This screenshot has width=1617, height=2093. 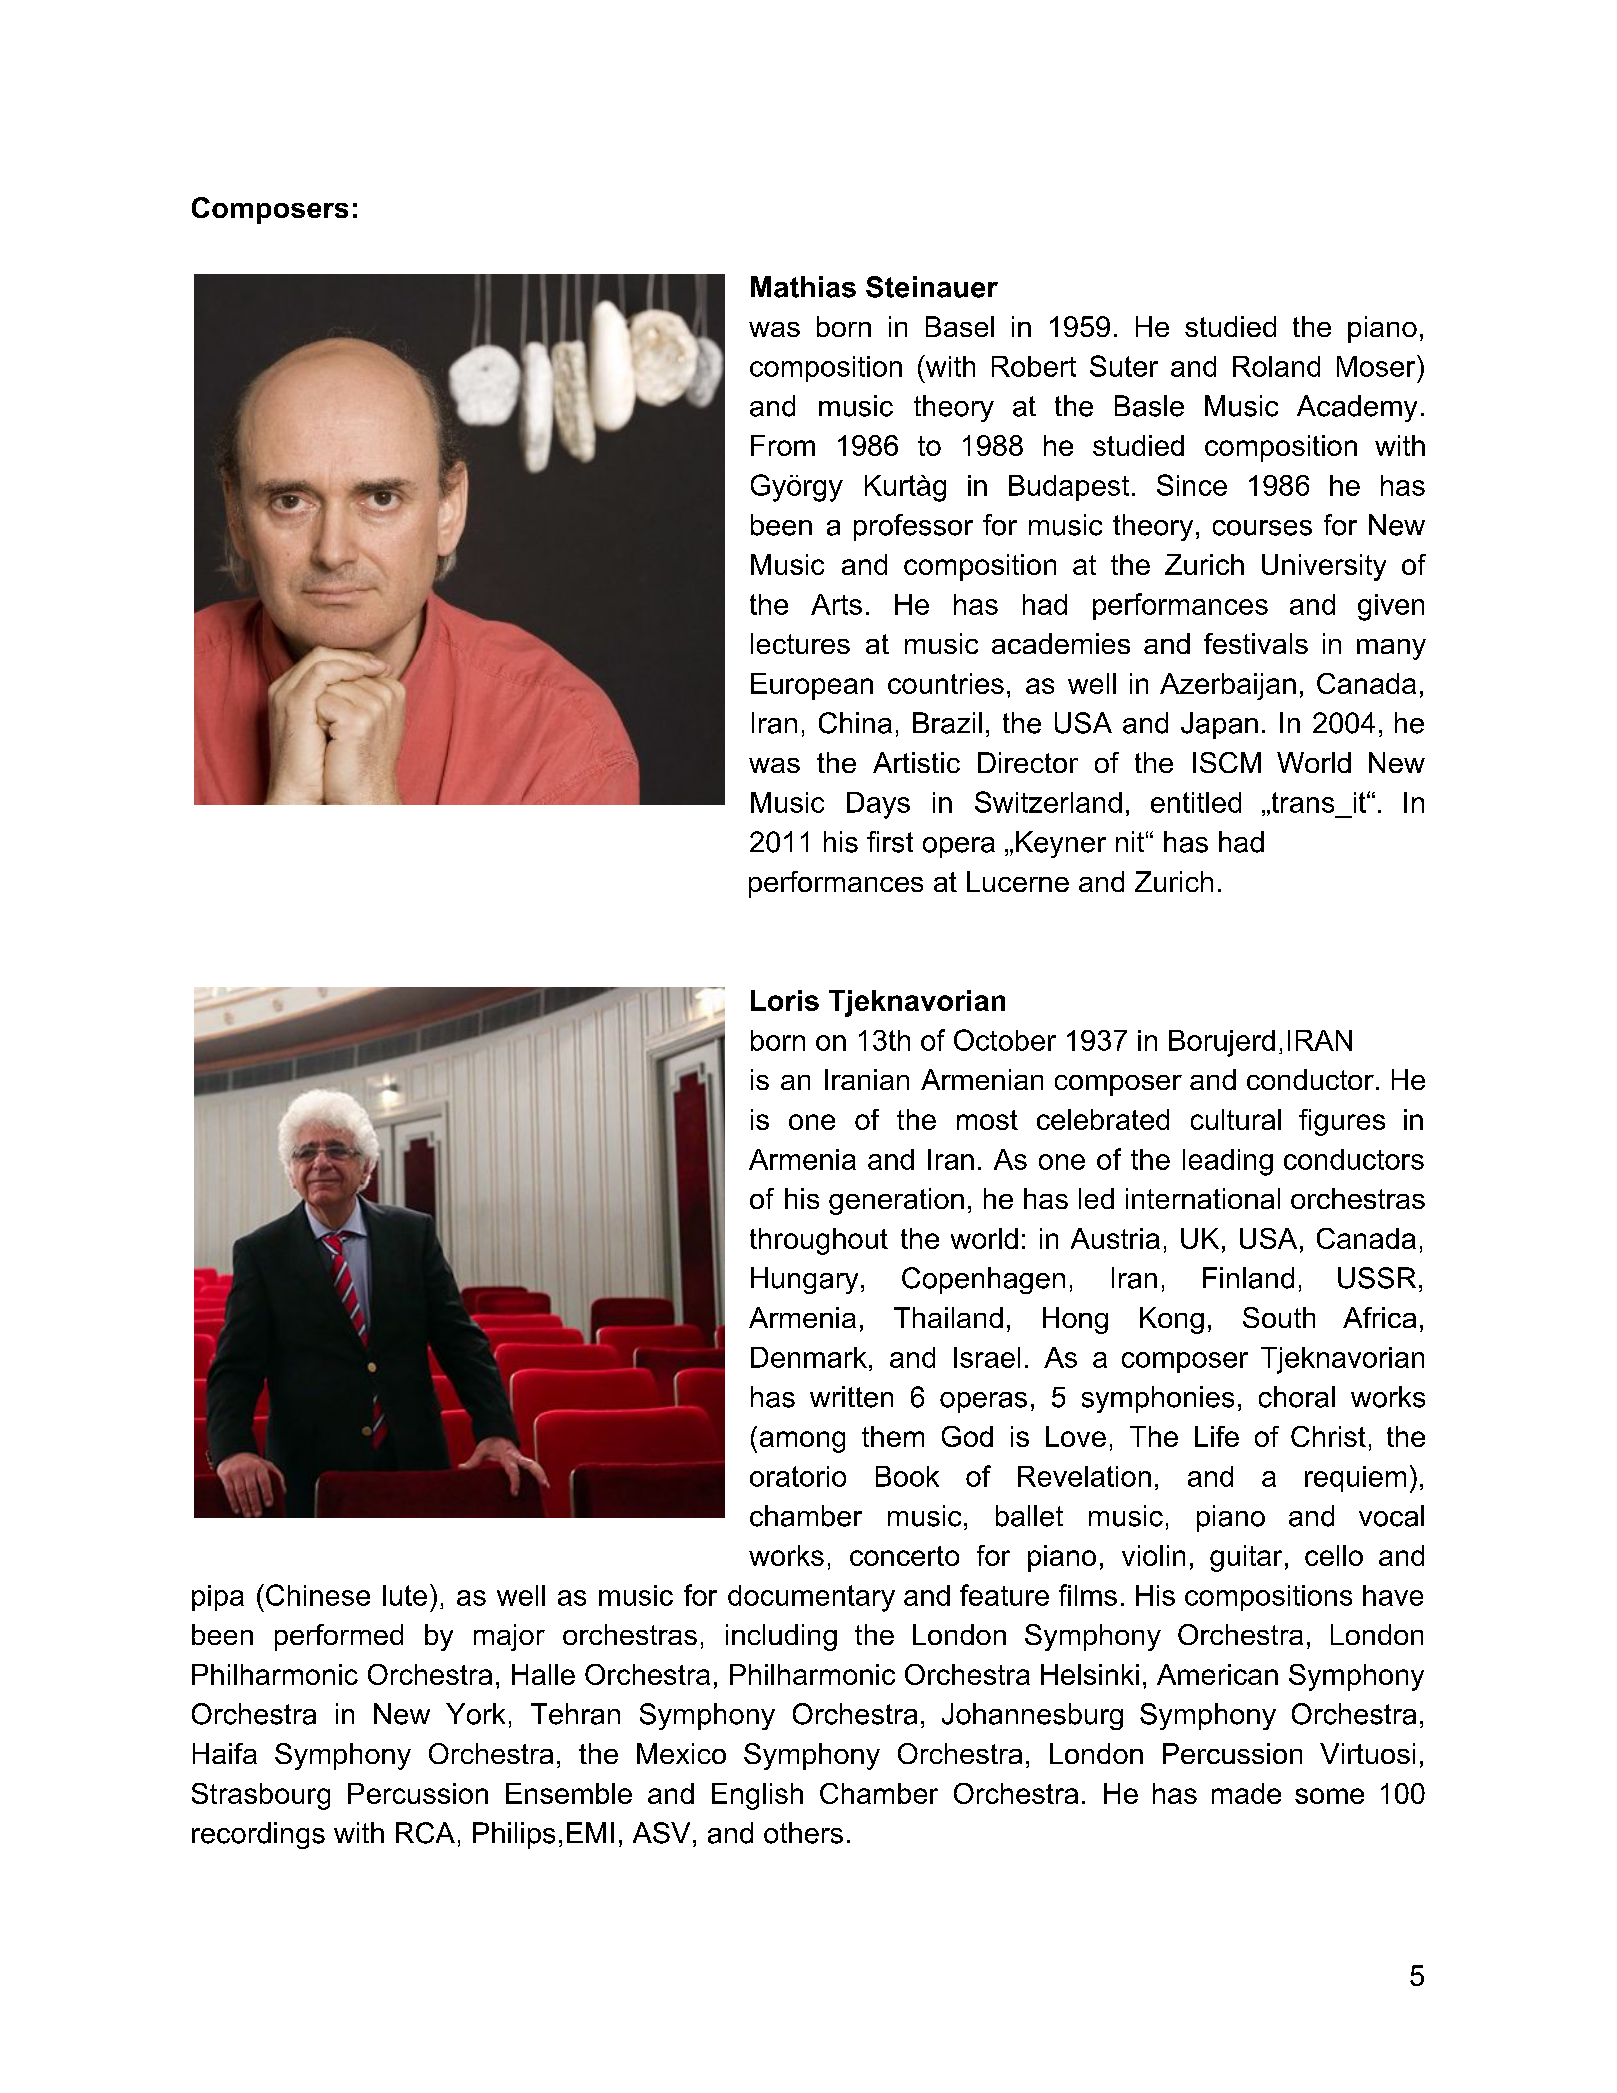 I want to click on Basel, so click(x=960, y=326).
